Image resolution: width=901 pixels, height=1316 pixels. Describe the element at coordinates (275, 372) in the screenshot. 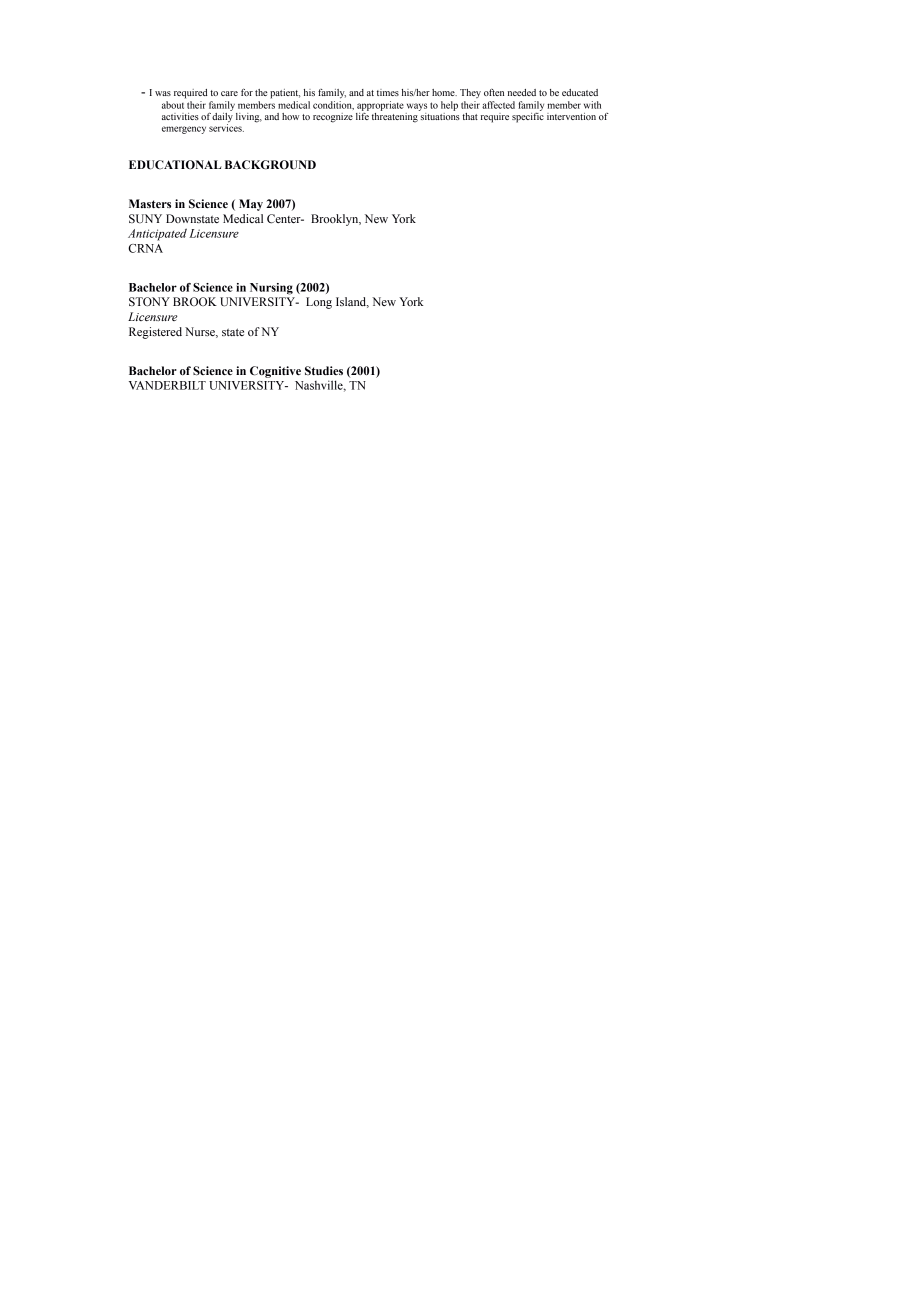

I see `Cognitive` at that location.
